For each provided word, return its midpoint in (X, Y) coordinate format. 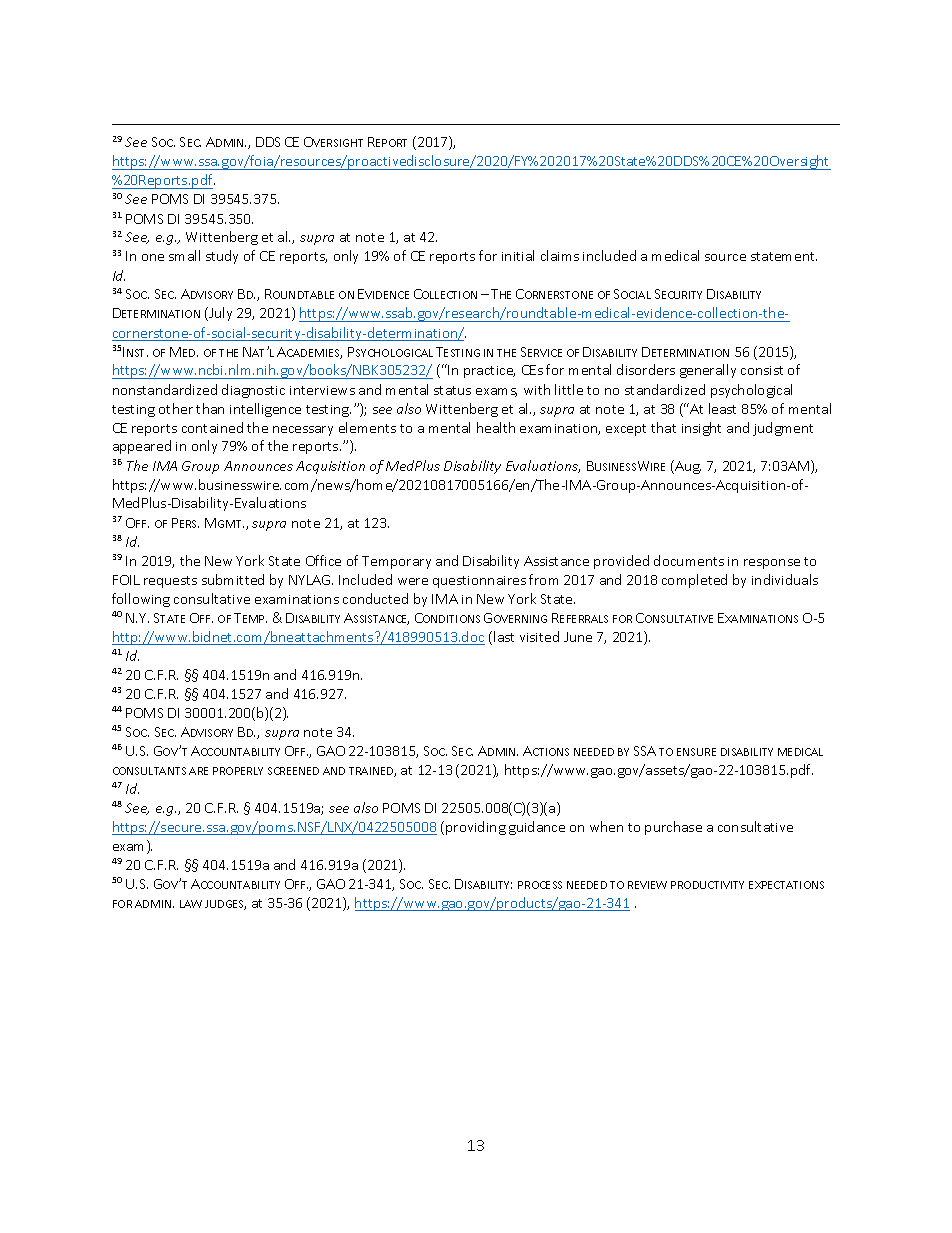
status (452, 390)
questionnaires (479, 582)
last (504, 636)
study (222, 257)
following (141, 600)
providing (476, 828)
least (722, 408)
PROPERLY (238, 771)
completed (694, 581)
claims (560, 255)
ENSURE (696, 752)
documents (689, 560)
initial (518, 255)
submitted (233, 579)
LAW (191, 904)
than (210, 408)
